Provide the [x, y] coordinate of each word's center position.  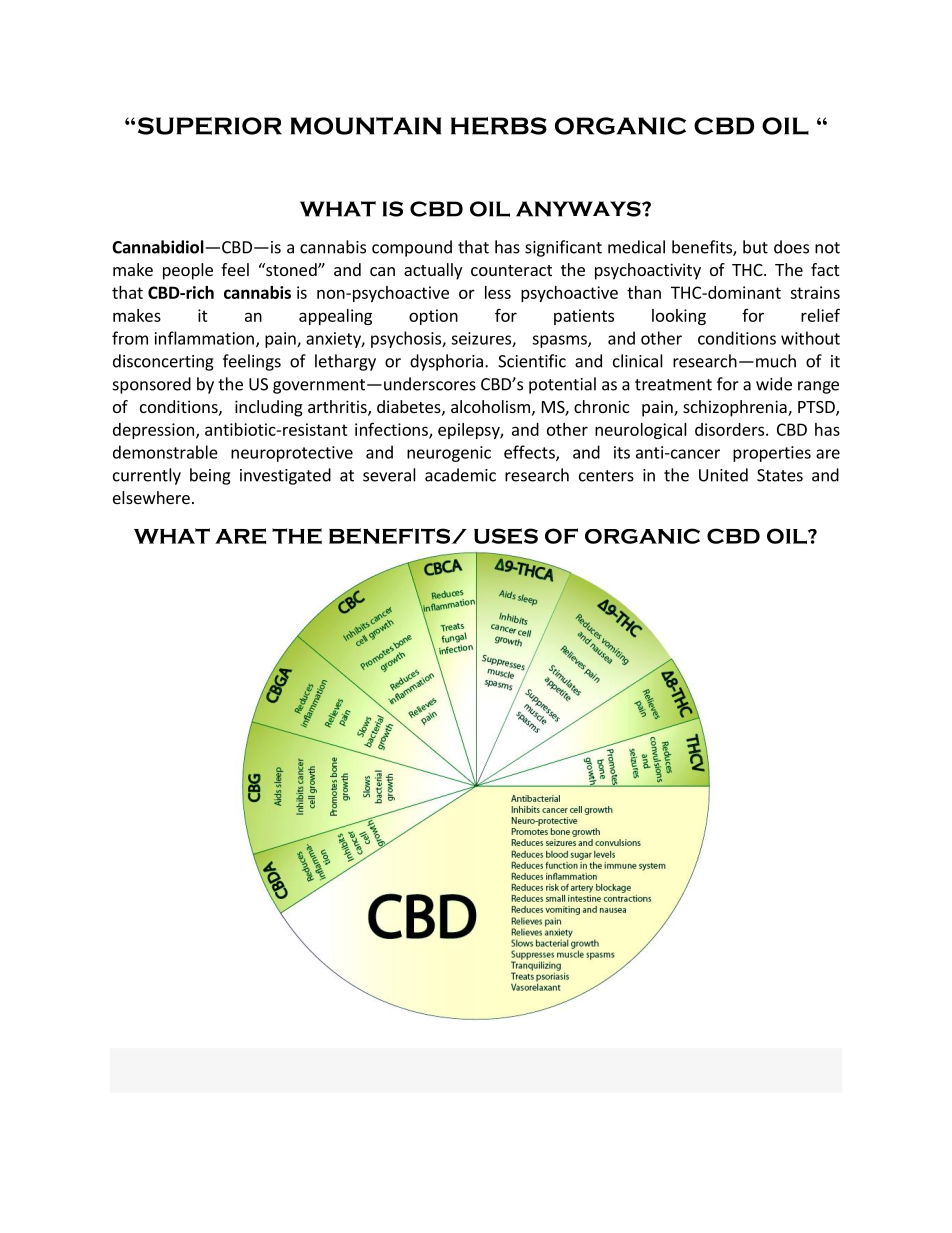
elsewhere [151, 497]
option [433, 317]
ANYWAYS [579, 209]
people [188, 271]
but [755, 247]
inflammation [204, 338]
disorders [731, 429]
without [810, 338]
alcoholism [490, 406]
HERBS [499, 126]
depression [153, 431]
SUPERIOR [210, 126]
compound [412, 248]
